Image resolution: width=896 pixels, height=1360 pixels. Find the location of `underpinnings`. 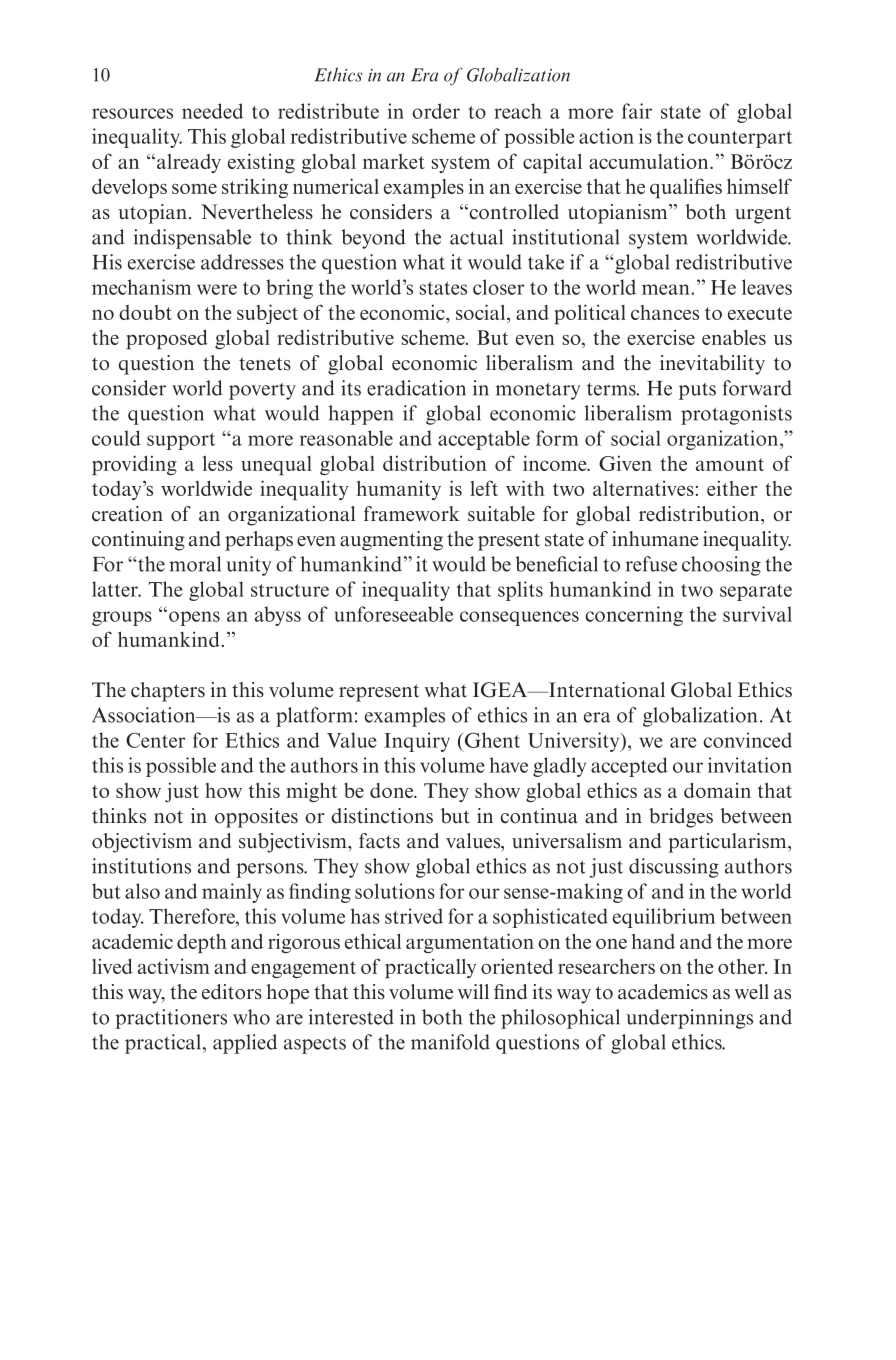

underpinnings is located at coordinates (689, 1019).
